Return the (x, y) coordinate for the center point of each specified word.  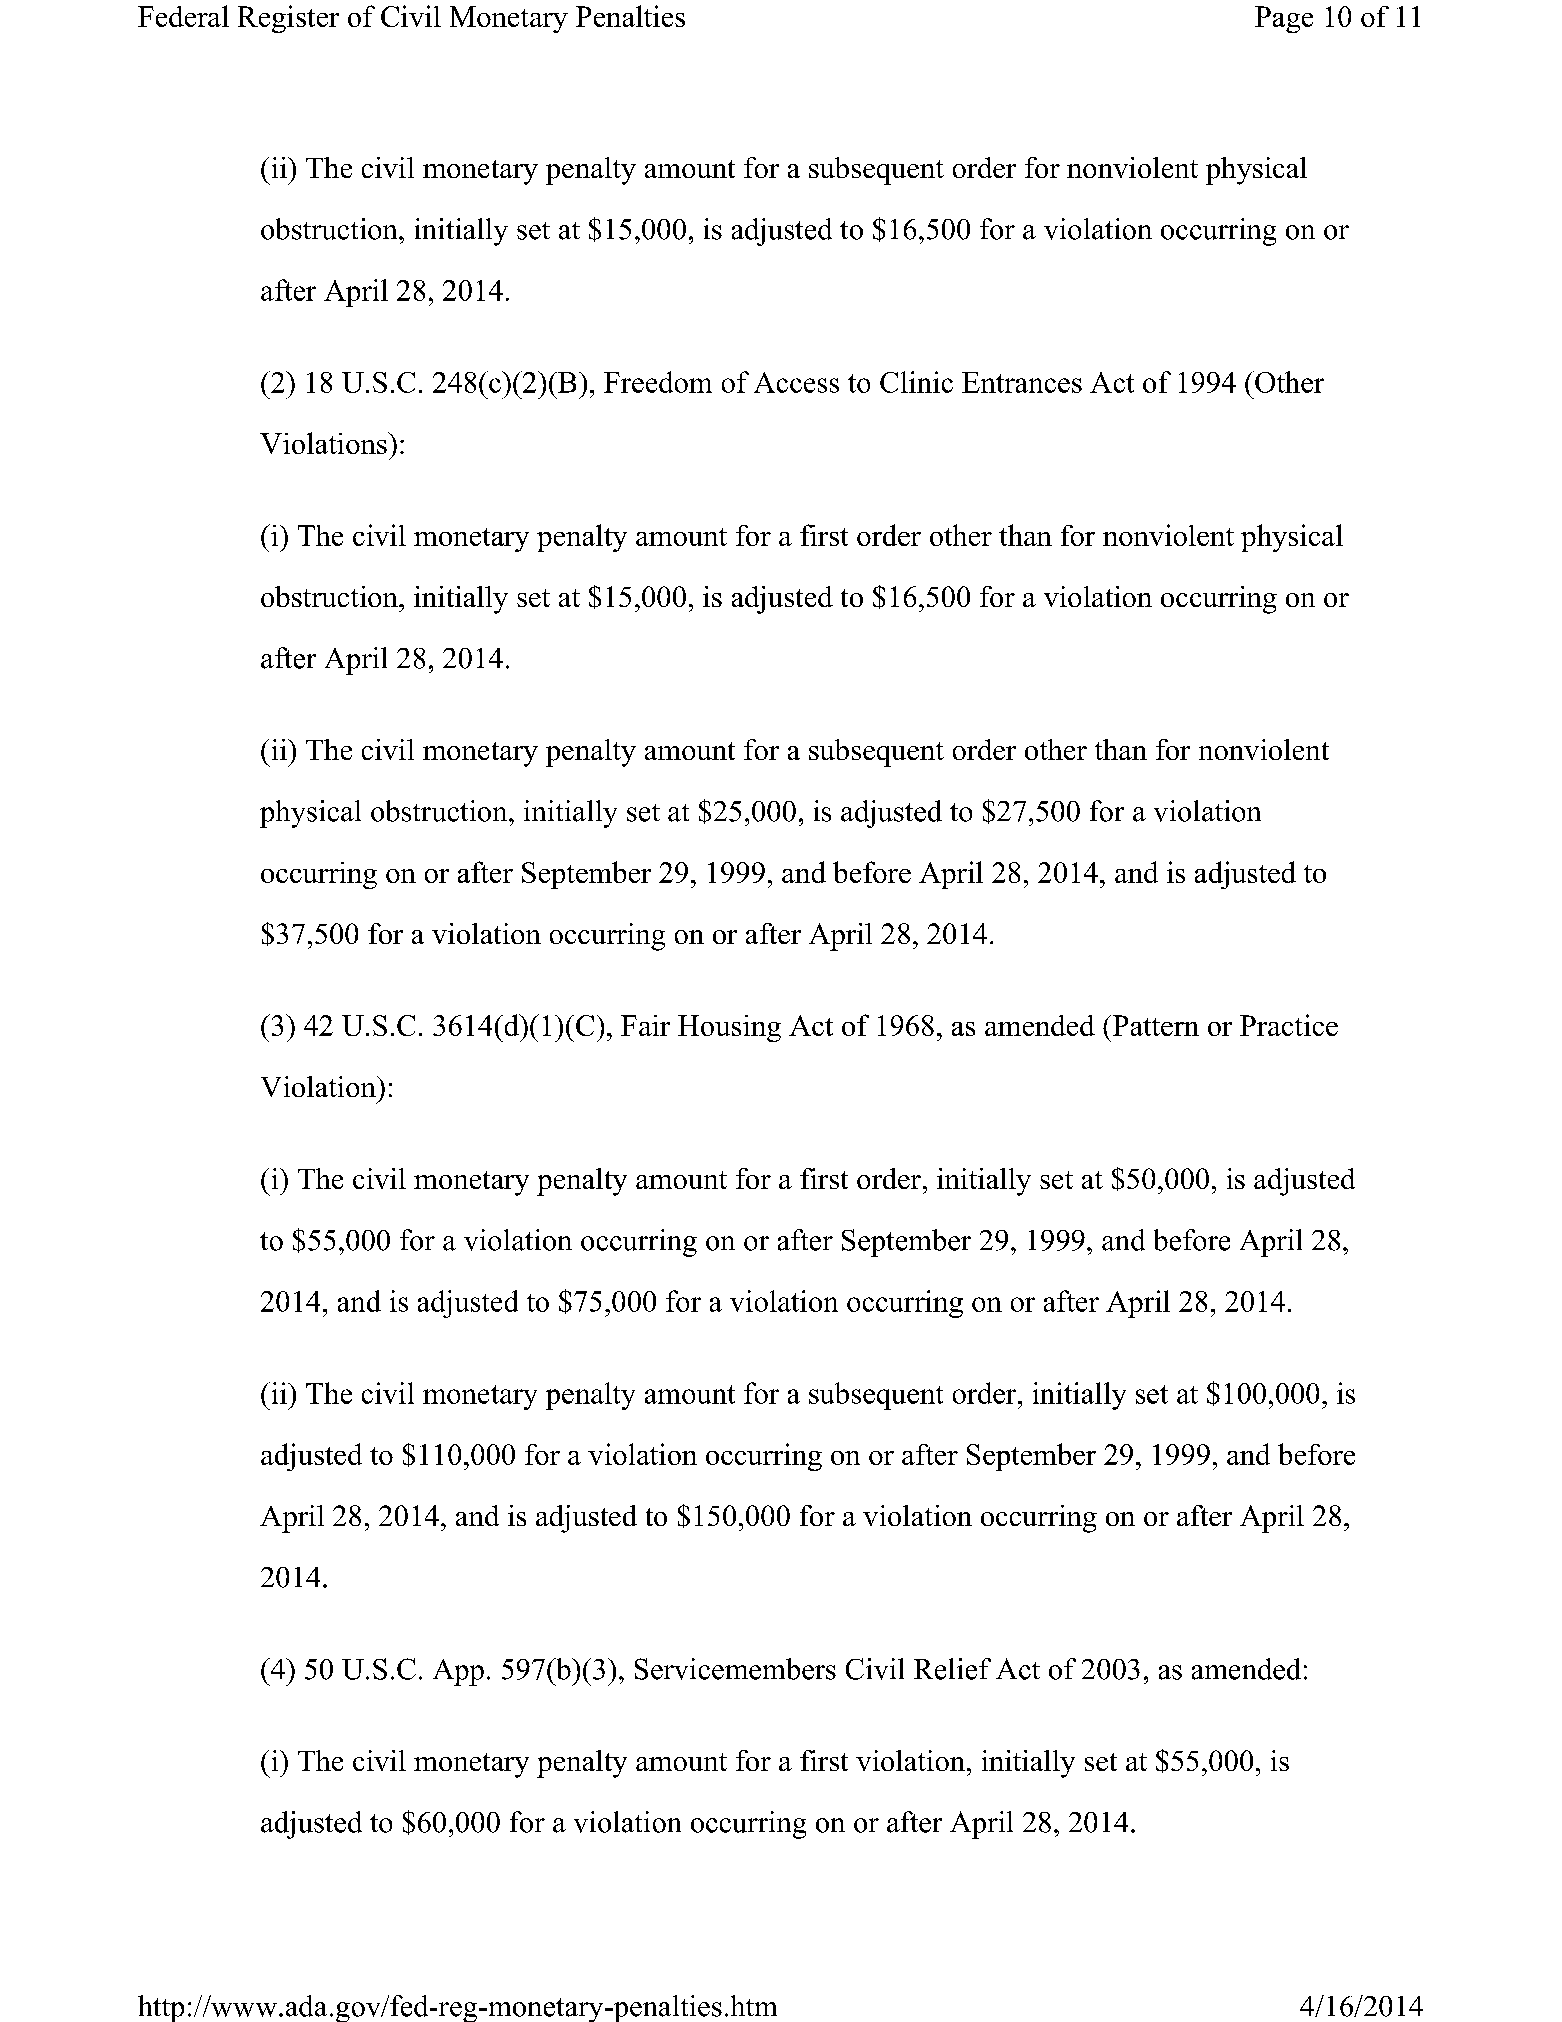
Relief (952, 1669)
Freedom (658, 382)
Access (796, 382)
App (458, 1672)
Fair (645, 1025)
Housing (729, 1028)
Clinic (916, 382)
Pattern (1154, 1025)
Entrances (1022, 382)
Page (1284, 19)
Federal (183, 16)
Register (288, 19)
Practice (1289, 1025)
